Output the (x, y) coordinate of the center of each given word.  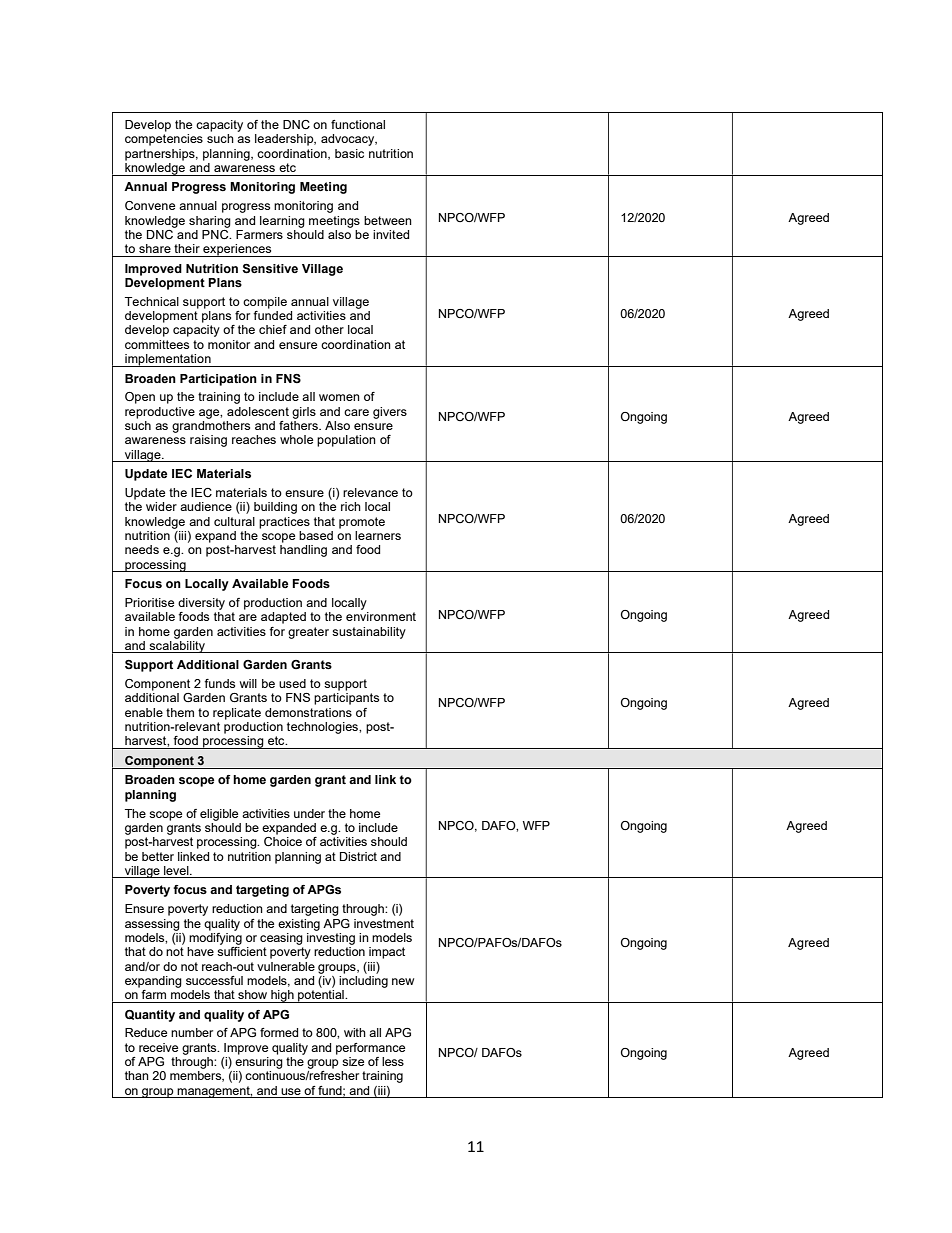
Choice (283, 841)
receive (158, 1047)
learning (282, 222)
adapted (283, 618)
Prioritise (149, 602)
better (158, 856)
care (356, 412)
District (358, 856)
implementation (168, 360)
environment (381, 616)
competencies (164, 140)
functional (358, 124)
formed (279, 1032)
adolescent (258, 411)
